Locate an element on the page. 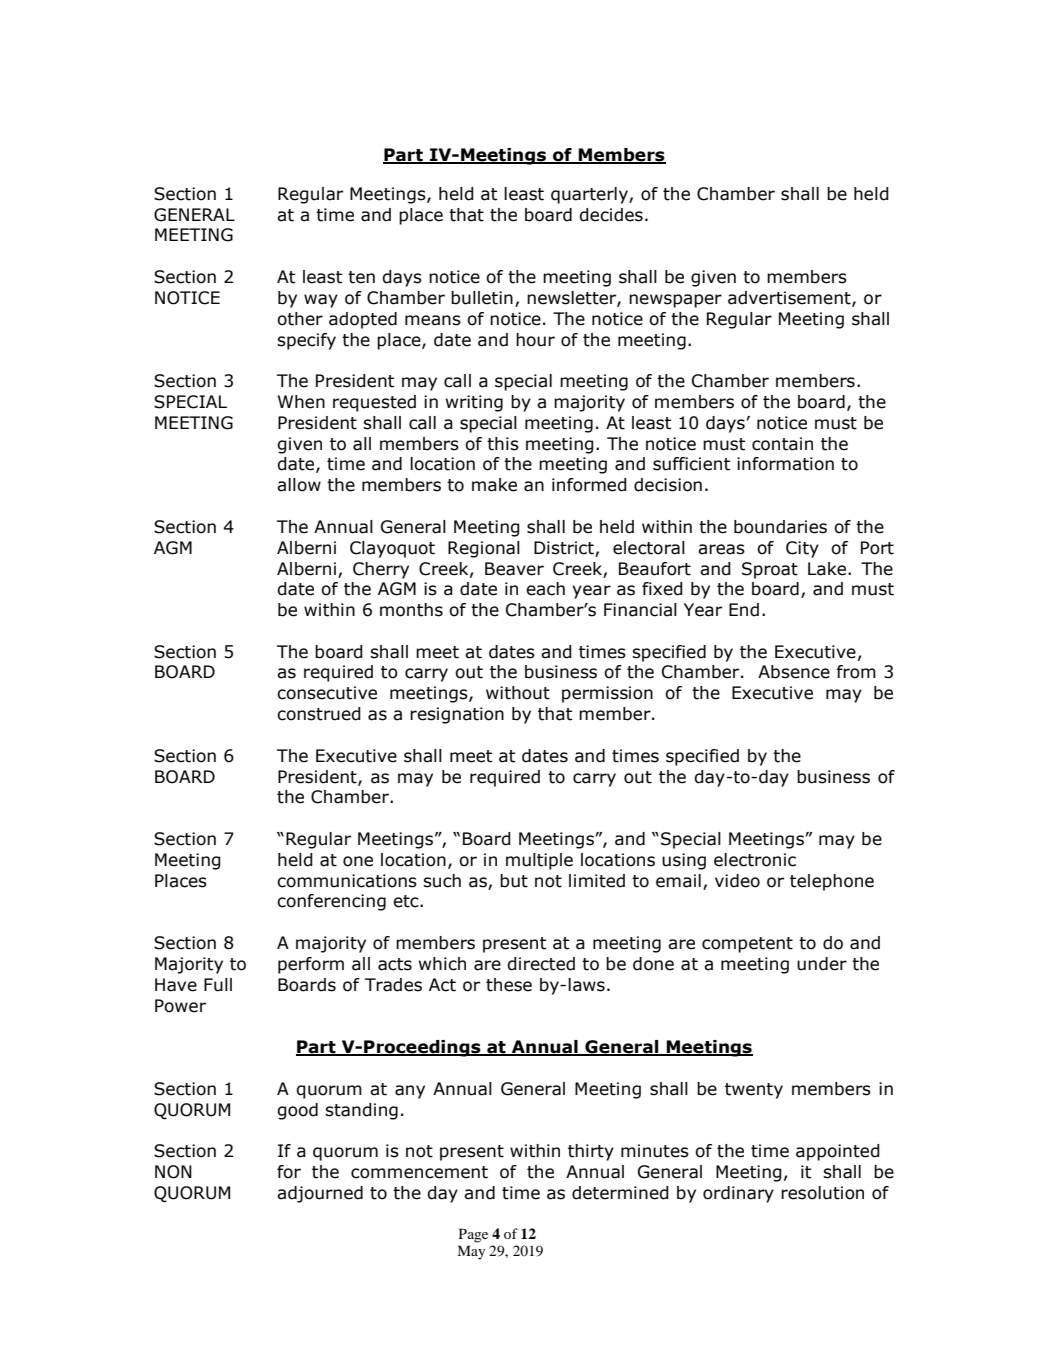  way is located at coordinates (321, 301).
